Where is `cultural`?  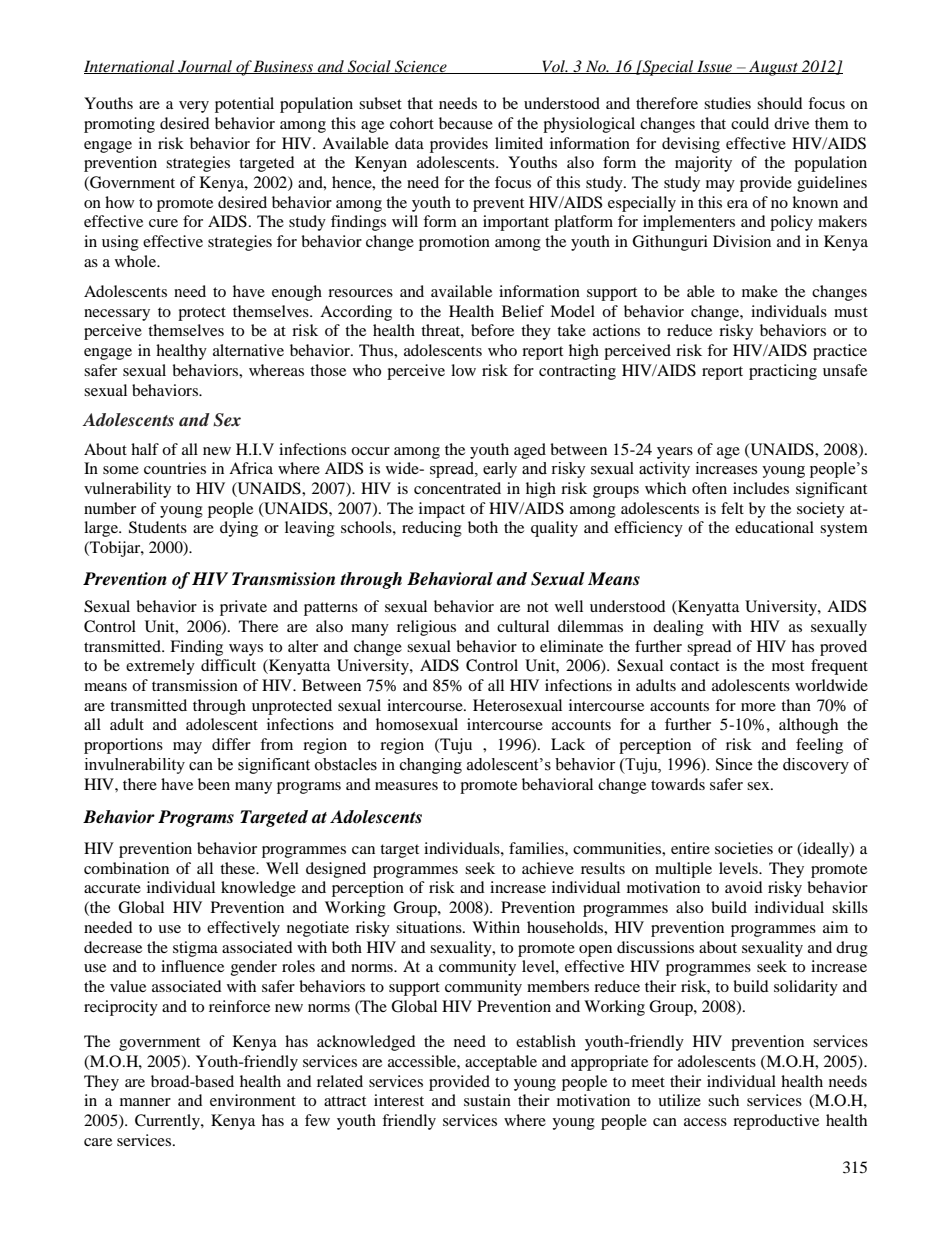
cultural is located at coordinates (523, 626).
